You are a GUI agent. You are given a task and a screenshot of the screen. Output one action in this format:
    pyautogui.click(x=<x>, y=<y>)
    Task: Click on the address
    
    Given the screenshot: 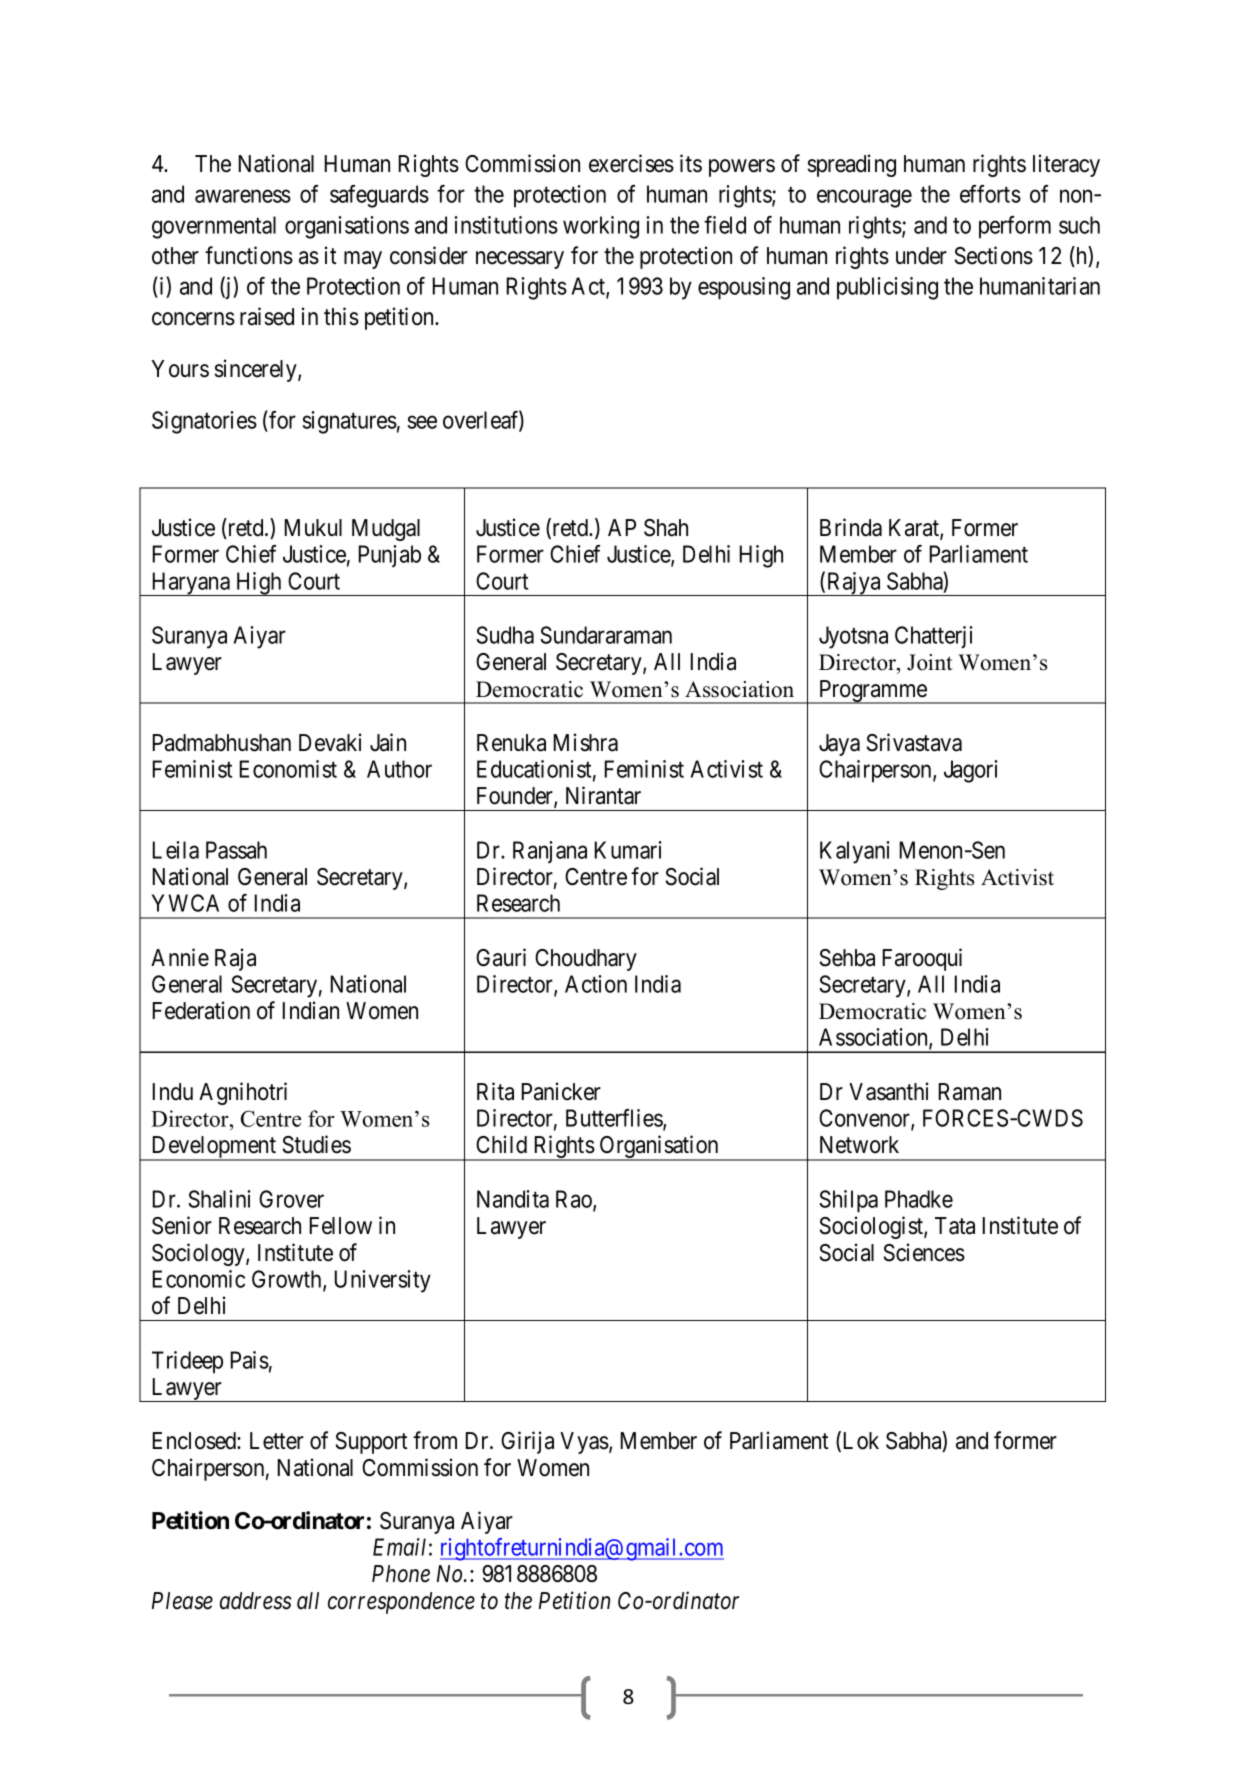 What is the action you would take?
    pyautogui.click(x=255, y=1601)
